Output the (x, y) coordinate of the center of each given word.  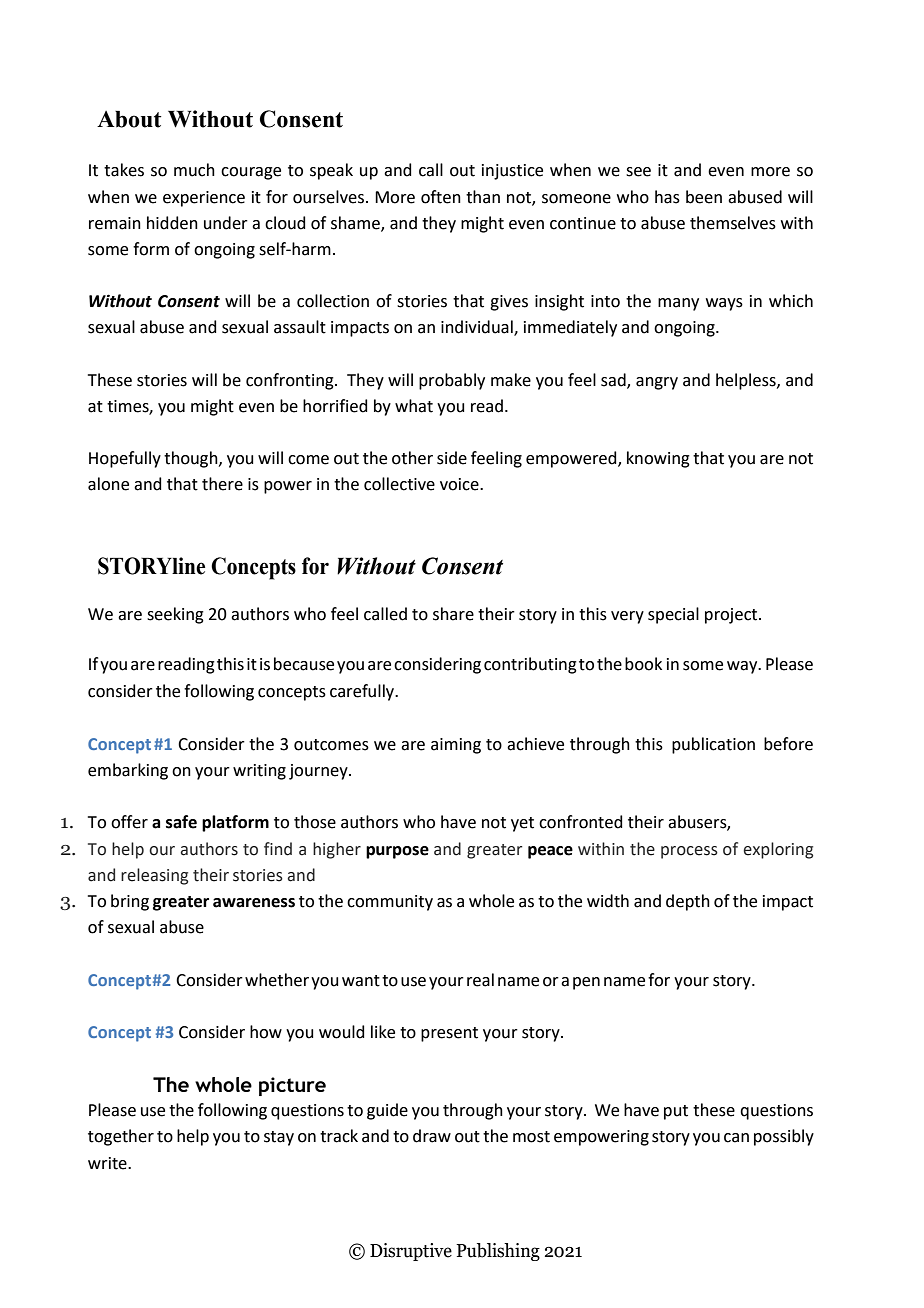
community (390, 903)
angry (657, 383)
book (643, 664)
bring (130, 902)
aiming (456, 746)
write (108, 1163)
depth (688, 902)
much (194, 170)
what (414, 406)
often (441, 197)
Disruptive (411, 1252)
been (704, 197)
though (192, 459)
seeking (175, 615)
